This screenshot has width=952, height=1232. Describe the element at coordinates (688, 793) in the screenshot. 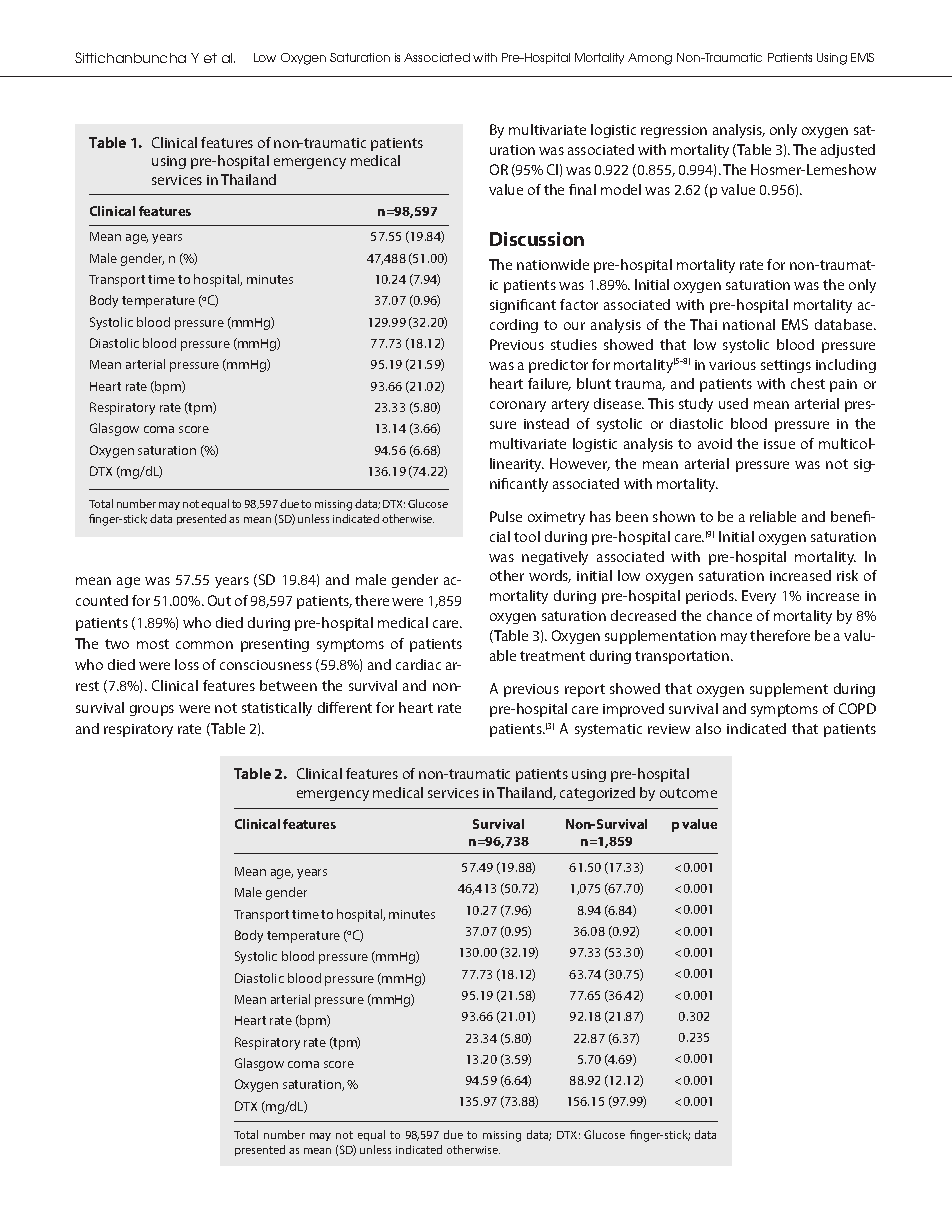

I see `outcome` at that location.
